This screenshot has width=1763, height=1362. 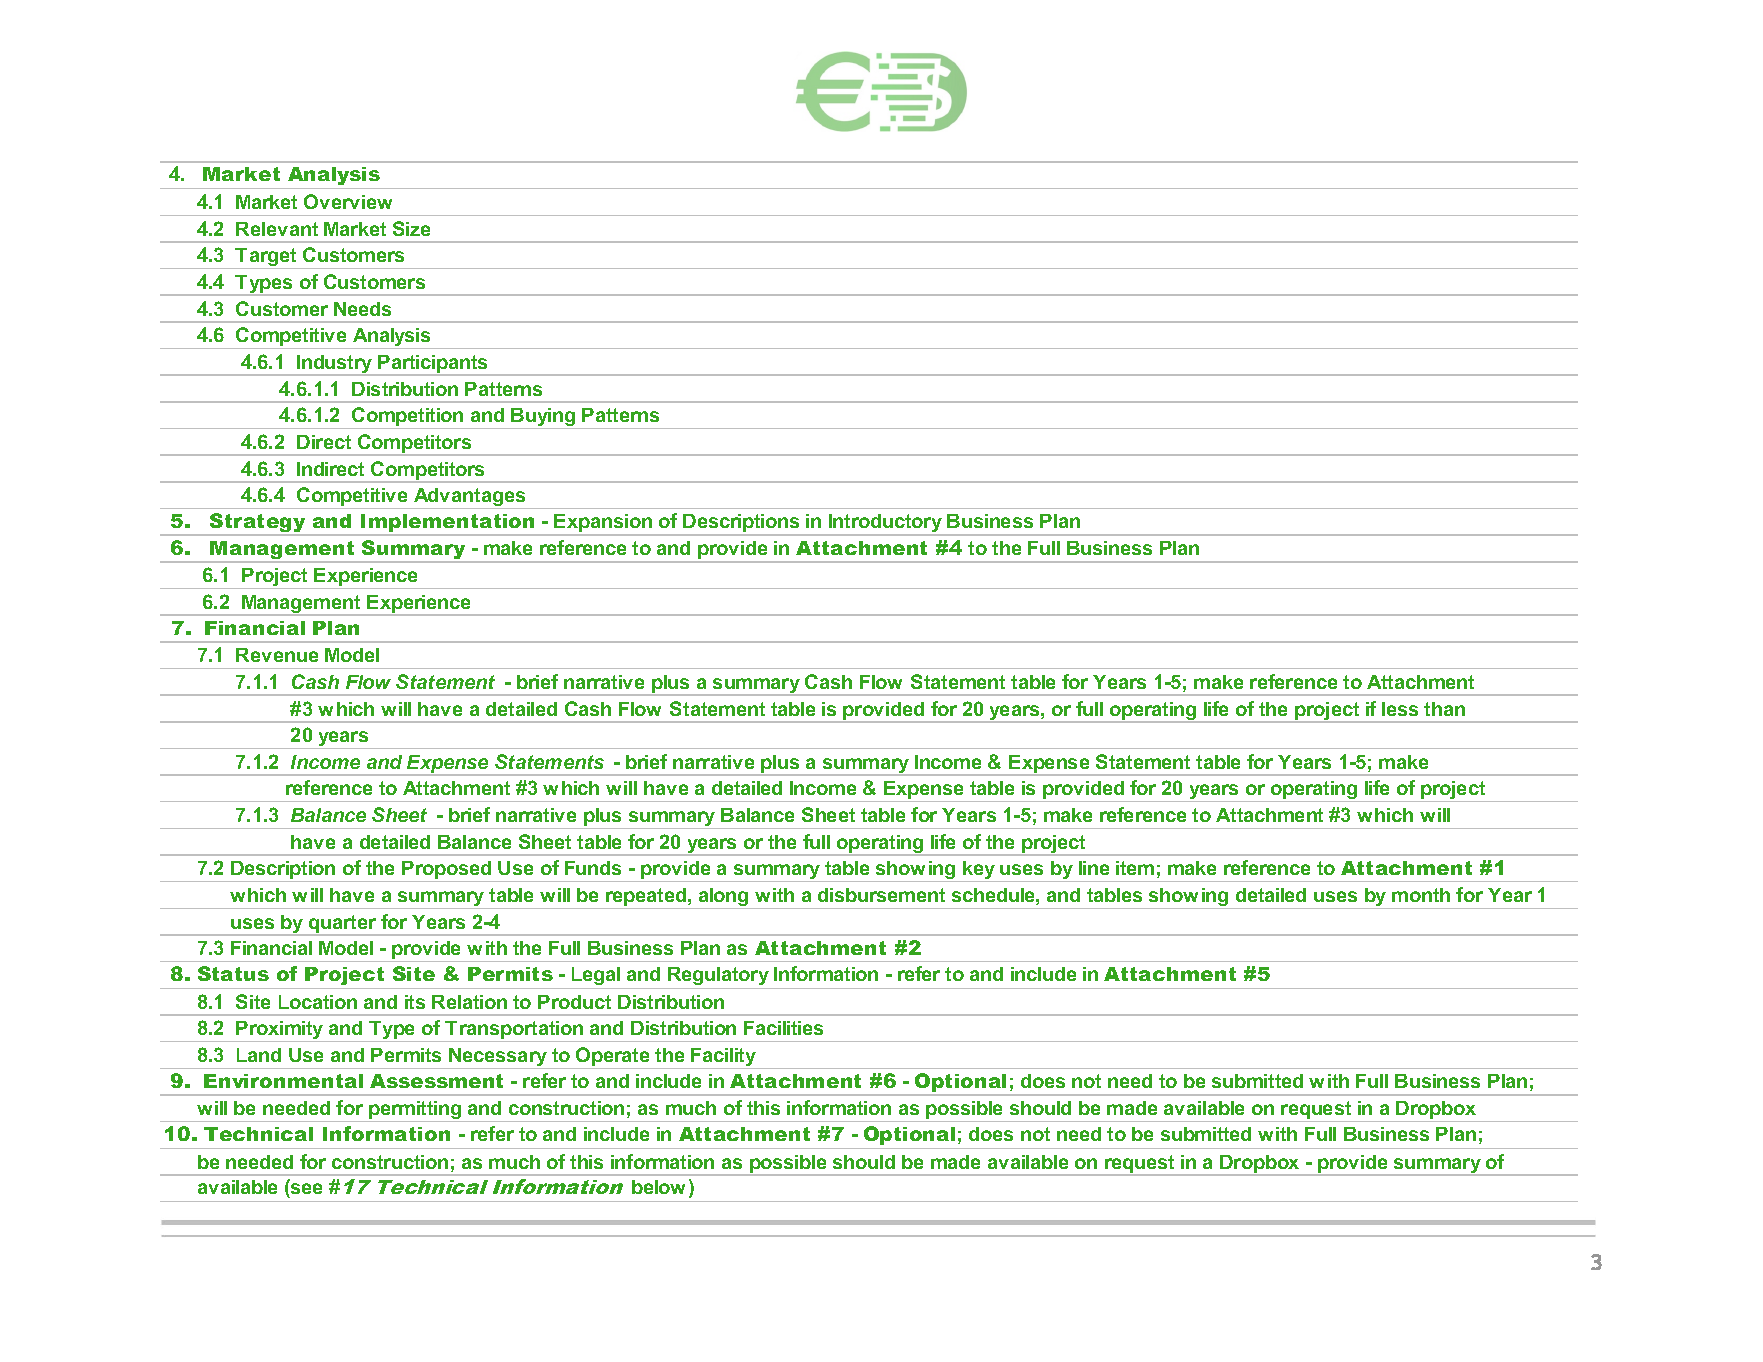 I want to click on Overview, so click(x=348, y=201).
